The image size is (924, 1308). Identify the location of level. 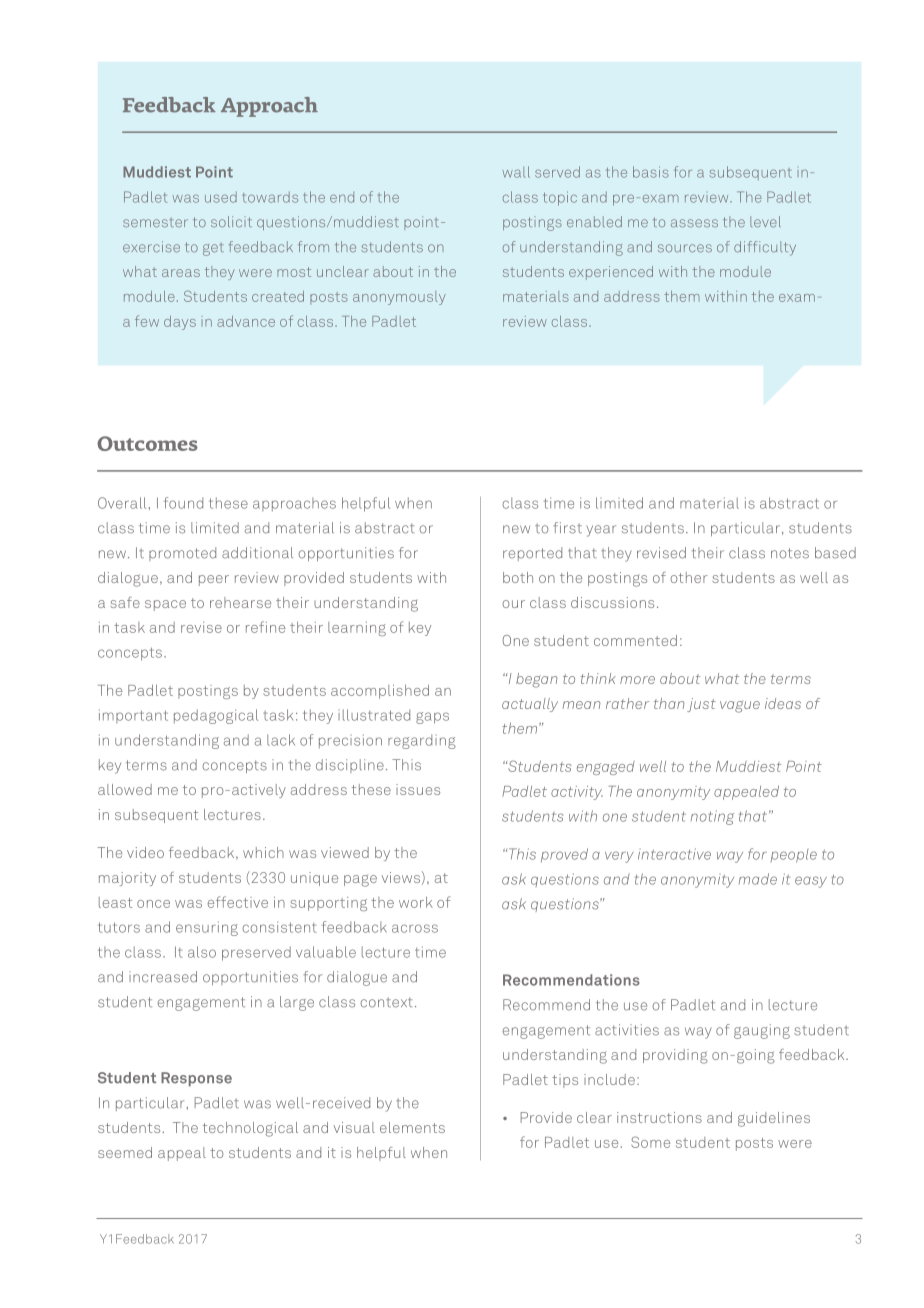
(765, 222).
